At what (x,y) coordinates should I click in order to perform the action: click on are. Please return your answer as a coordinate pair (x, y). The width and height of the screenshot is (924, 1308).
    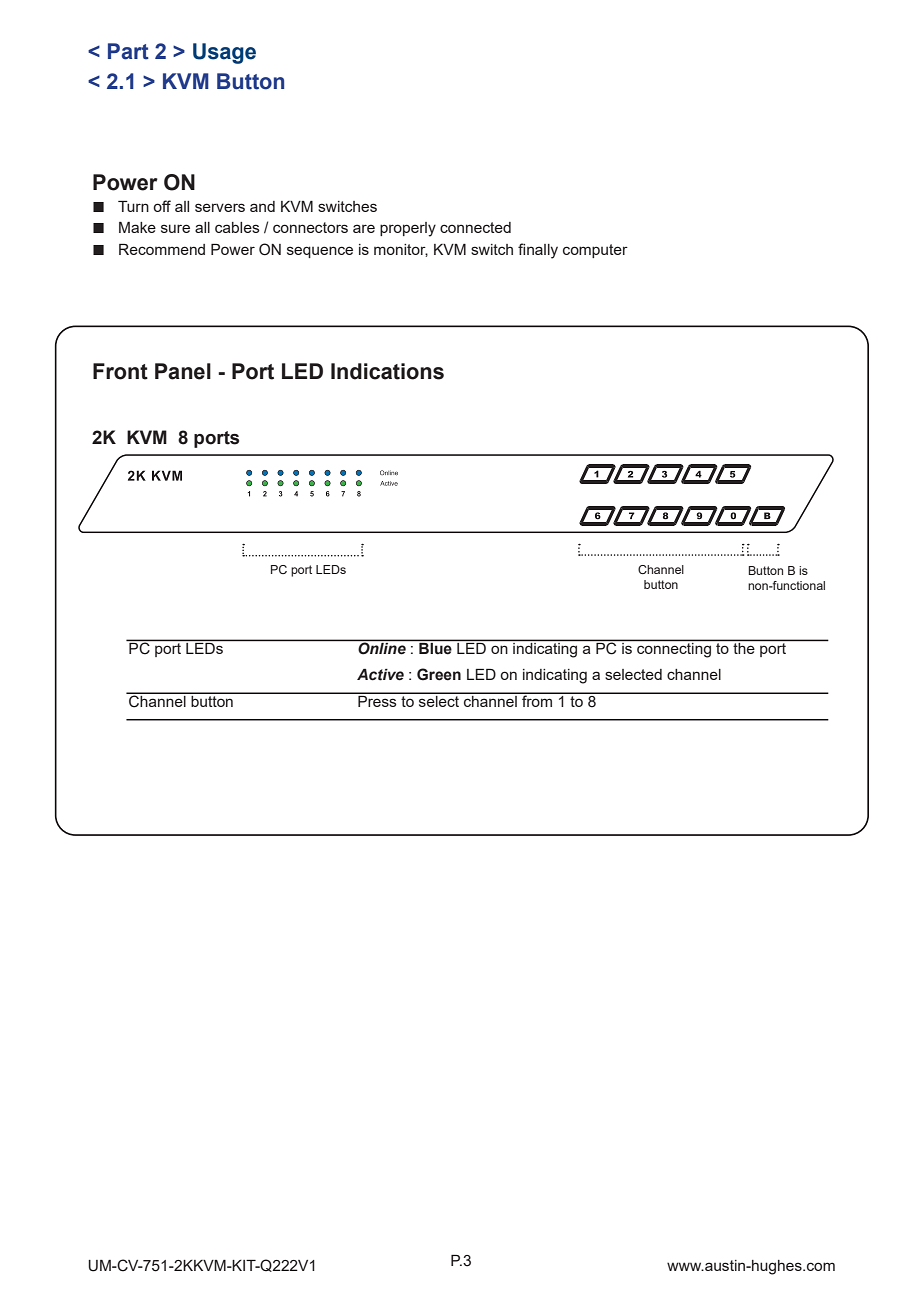
    Looking at the image, I should click on (364, 228).
